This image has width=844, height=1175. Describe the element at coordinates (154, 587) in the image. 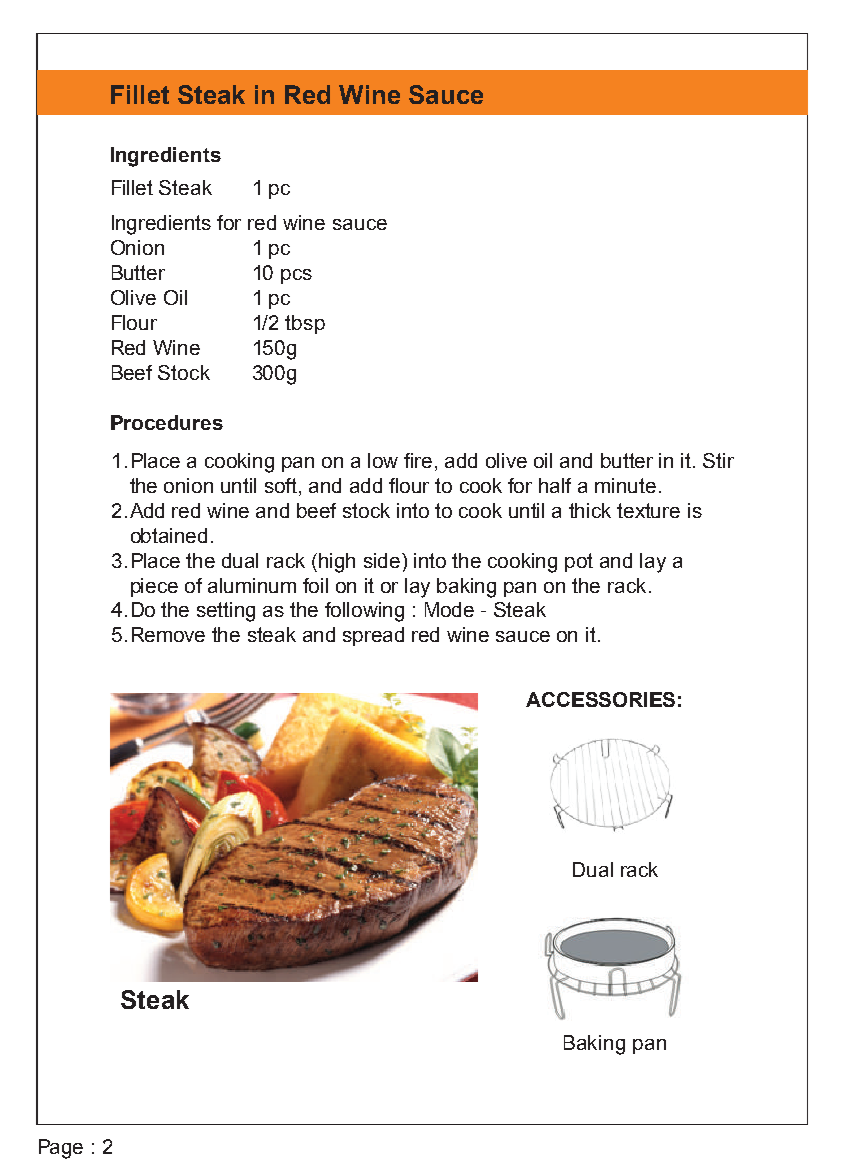

I see `piece` at that location.
